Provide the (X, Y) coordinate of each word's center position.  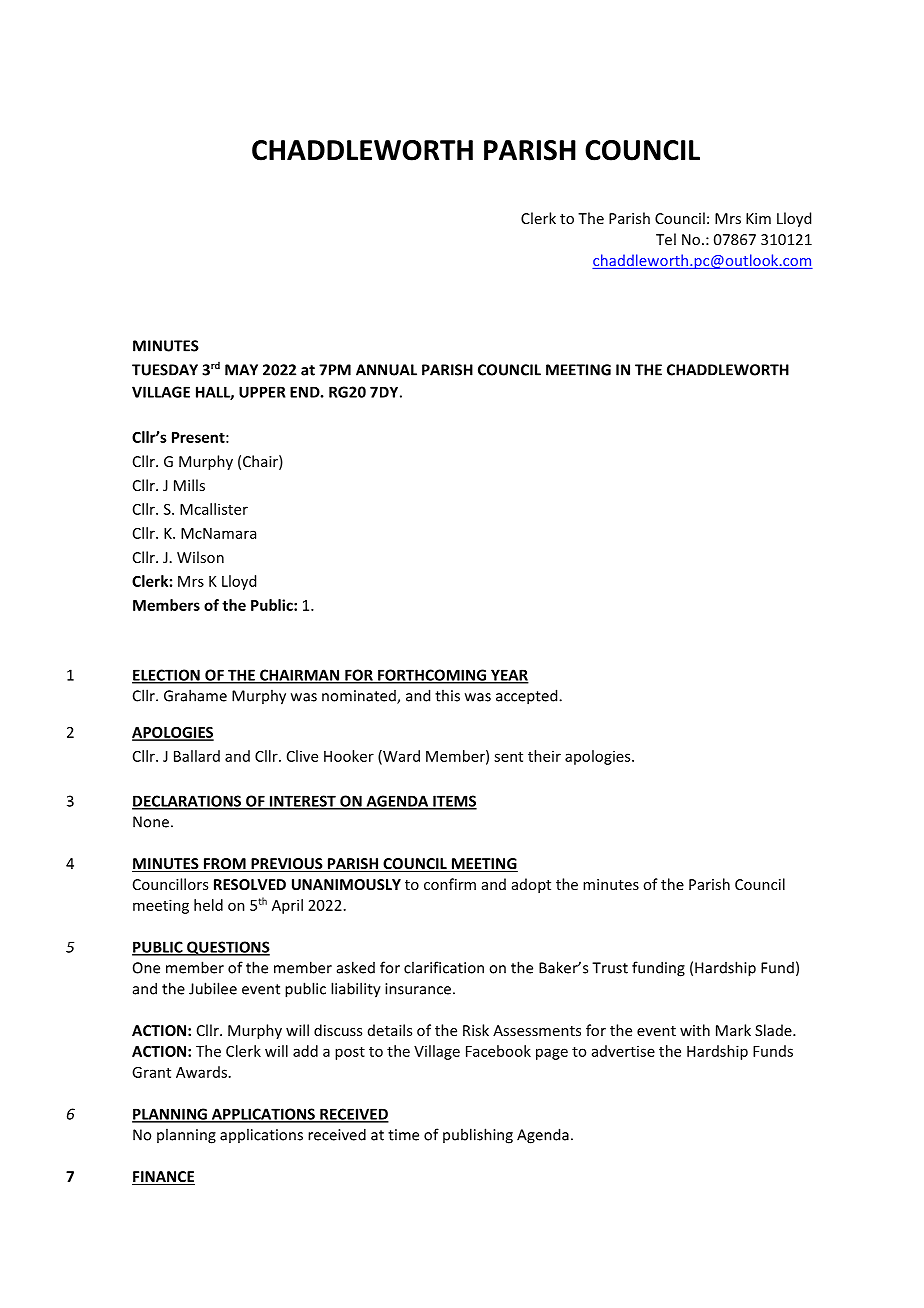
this (447, 695)
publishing (478, 1136)
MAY (241, 370)
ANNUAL (386, 370)
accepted (528, 697)
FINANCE (163, 1178)
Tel (666, 239)
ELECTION (167, 676)
